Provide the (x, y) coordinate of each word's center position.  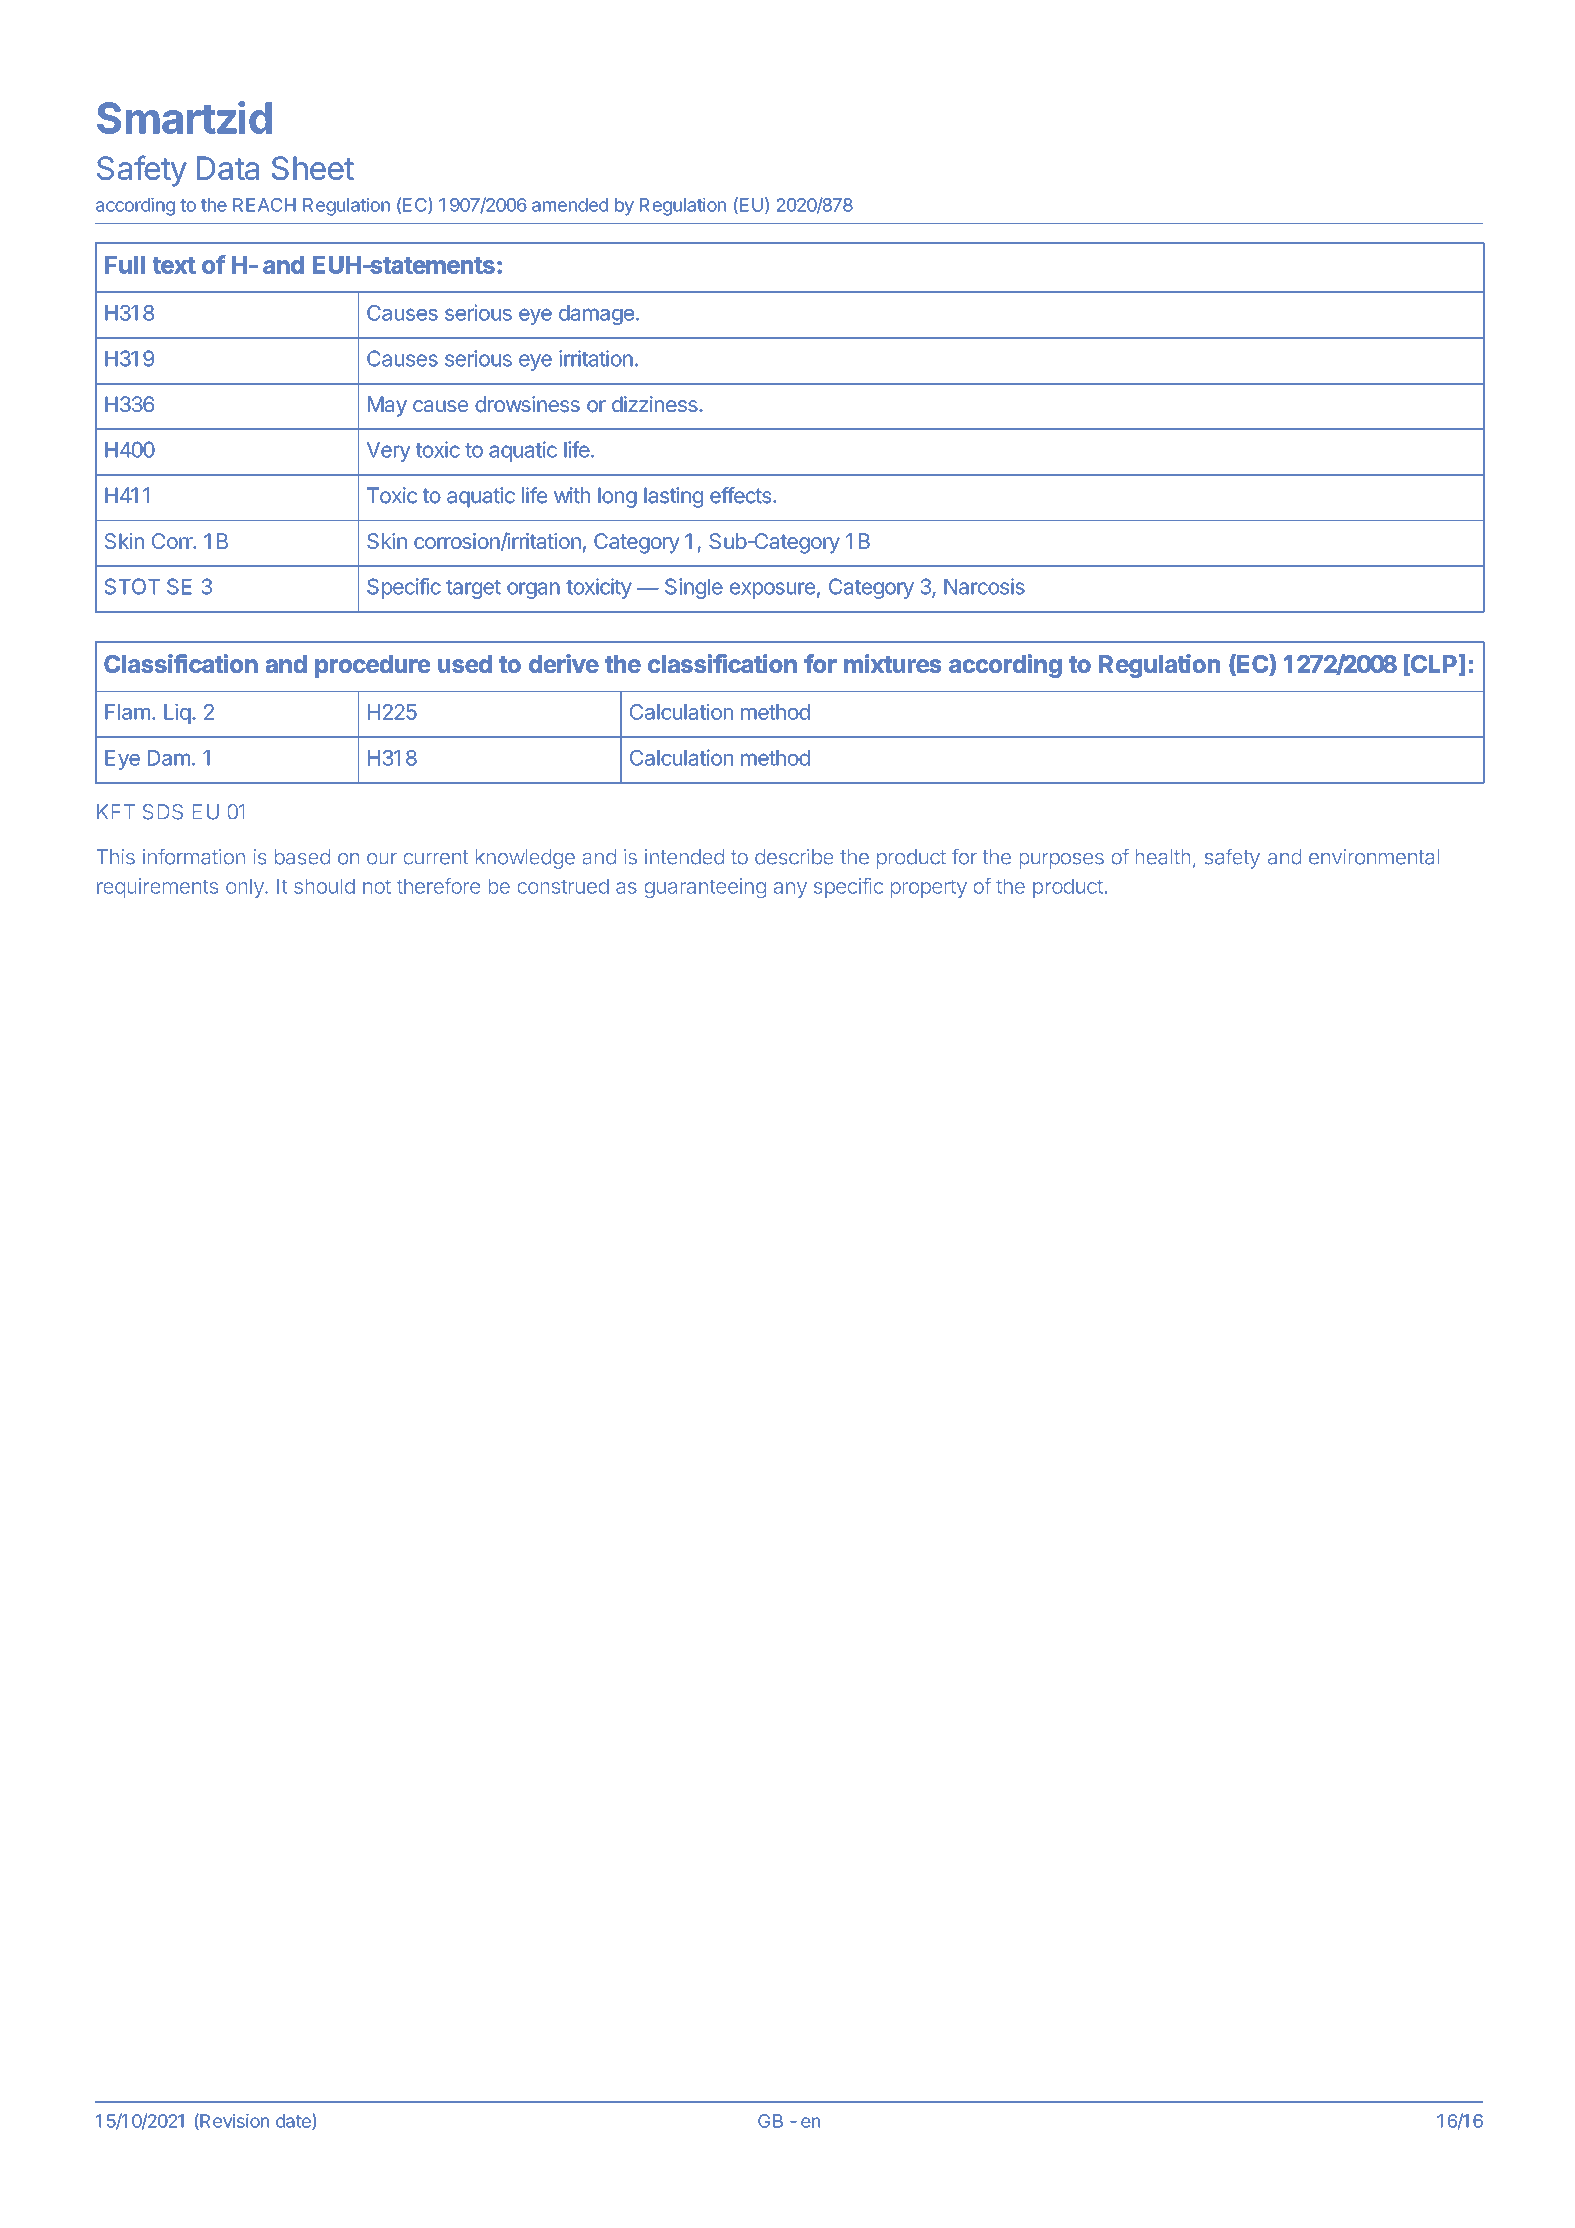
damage (596, 315)
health (1163, 857)
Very (389, 452)
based (302, 857)
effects (741, 495)
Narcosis (984, 586)
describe (794, 856)
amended (570, 205)
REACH (264, 205)
